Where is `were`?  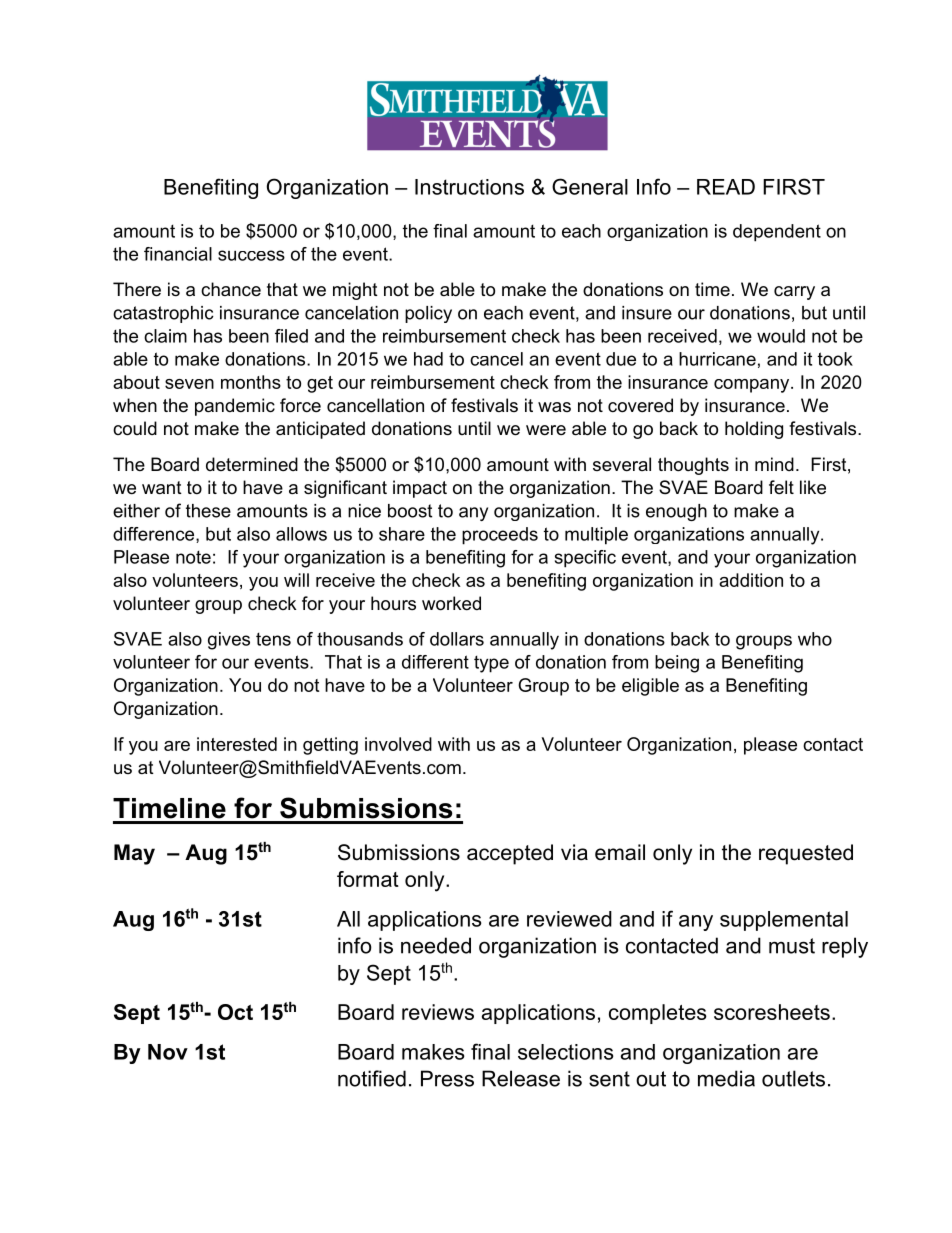 were is located at coordinates (546, 430).
